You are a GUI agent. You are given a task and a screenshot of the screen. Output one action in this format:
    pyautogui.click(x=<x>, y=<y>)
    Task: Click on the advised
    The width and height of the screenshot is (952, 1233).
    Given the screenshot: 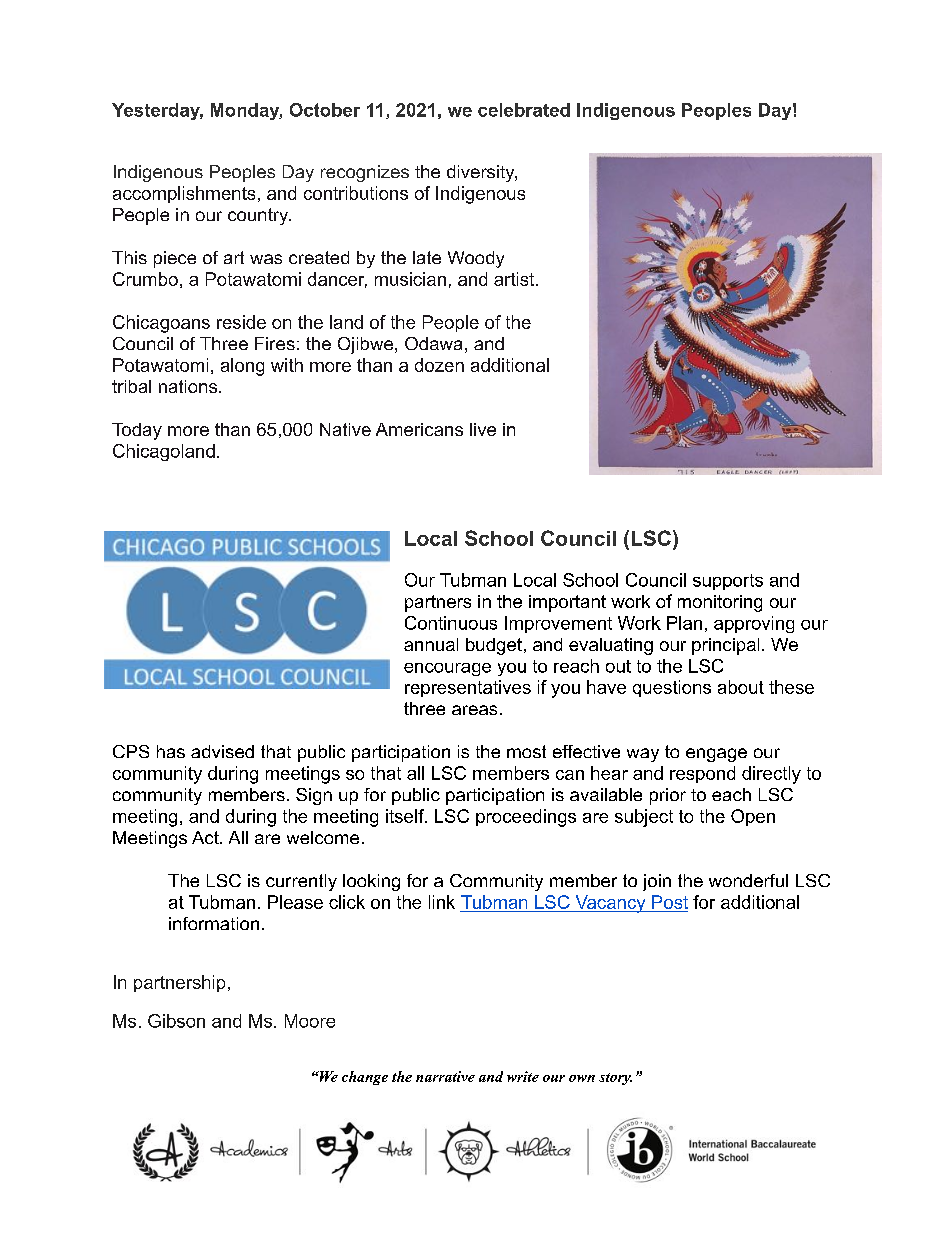 What is the action you would take?
    pyautogui.click(x=222, y=751)
